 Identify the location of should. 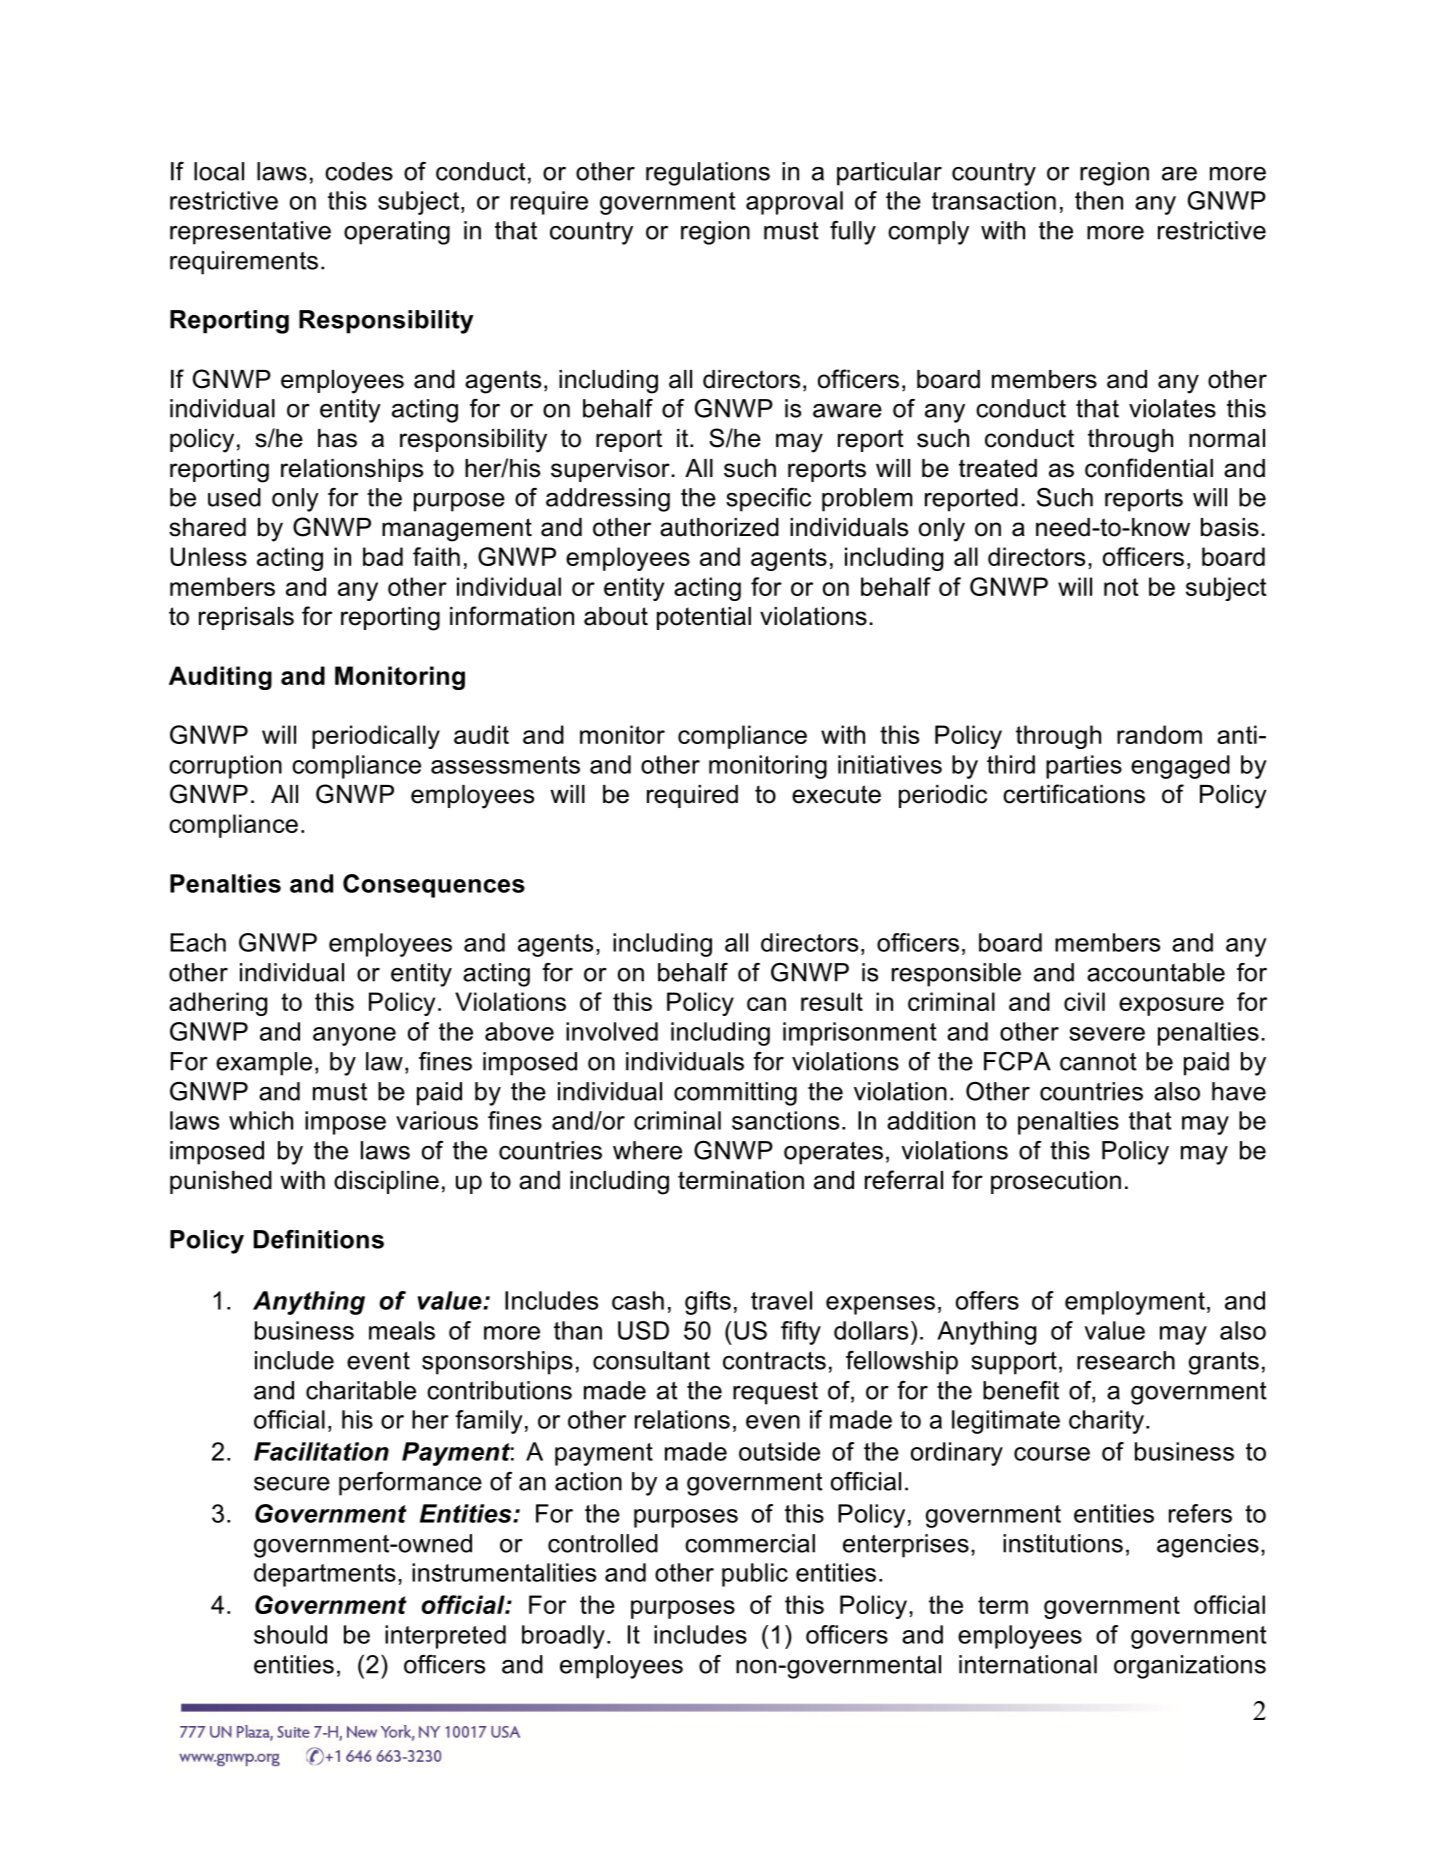
(290, 1634).
